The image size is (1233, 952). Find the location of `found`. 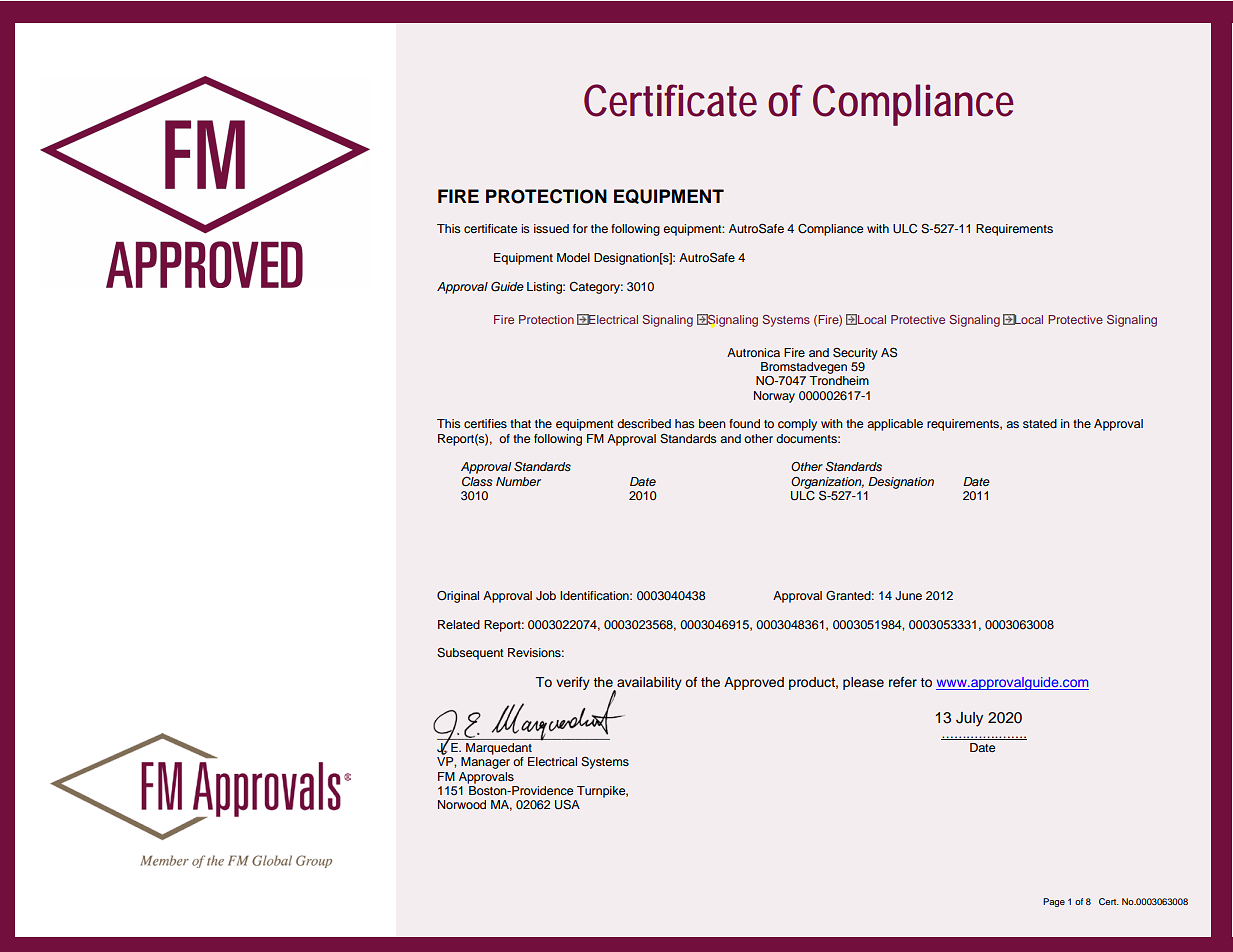

found is located at coordinates (744, 423).
